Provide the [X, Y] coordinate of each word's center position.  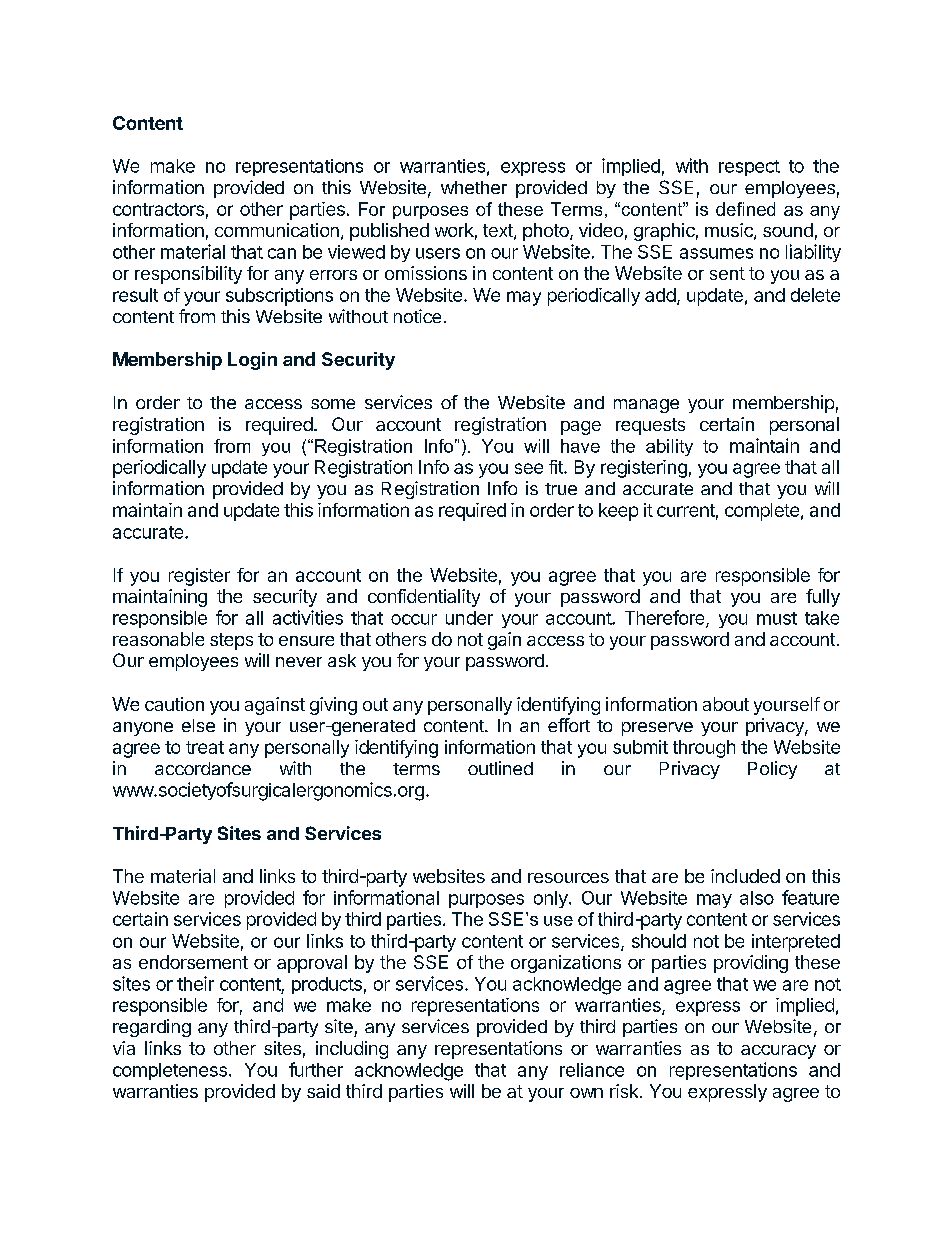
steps [231, 641]
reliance [592, 1070]
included [745, 876]
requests [650, 426]
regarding [152, 1028]
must [777, 618]
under [469, 618]
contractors [158, 209]
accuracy [778, 1052]
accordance [203, 768]
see [529, 468]
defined [745, 209]
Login [252, 361]
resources [568, 878]
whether [474, 187]
